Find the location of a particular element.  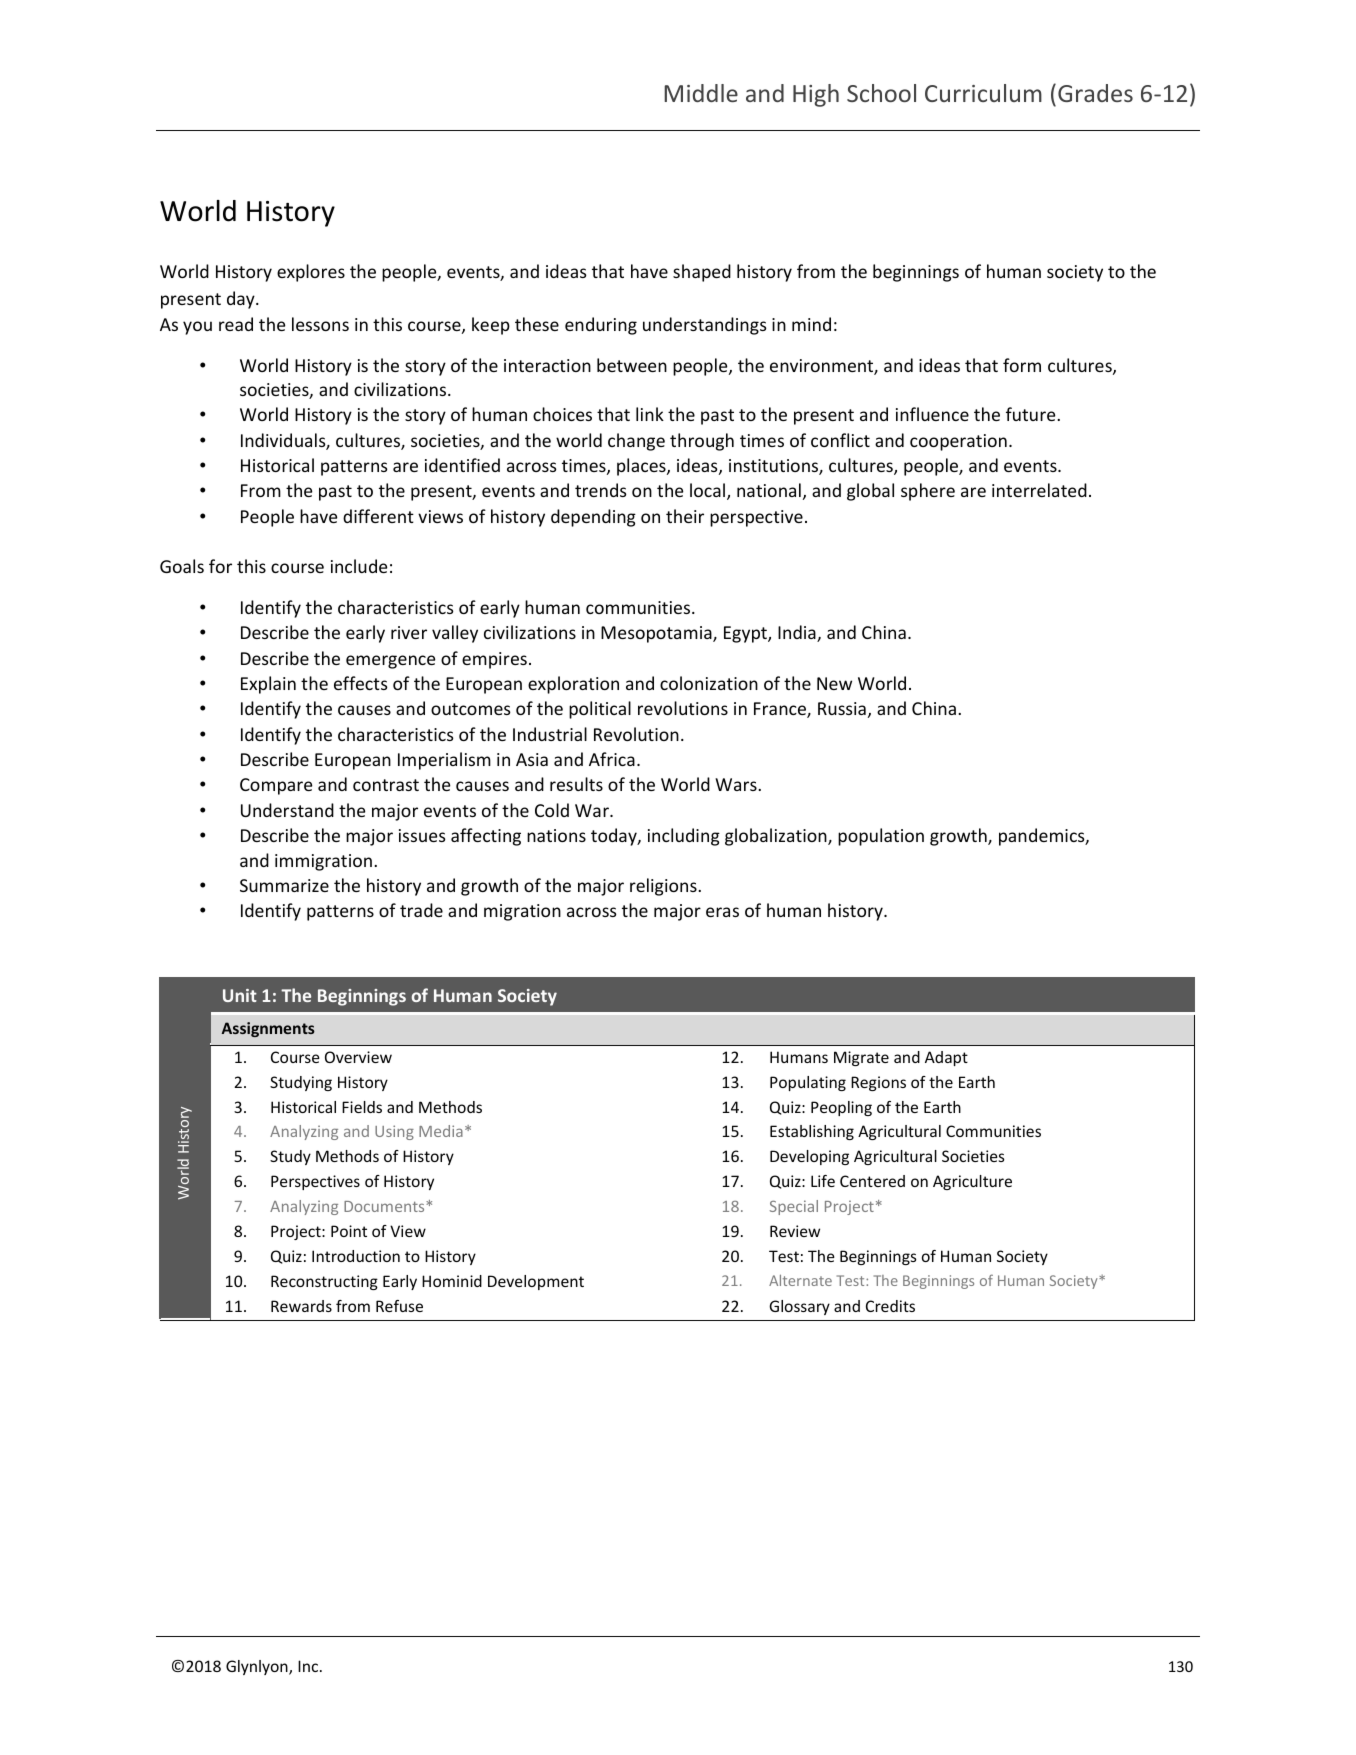

explores is located at coordinates (311, 273).
